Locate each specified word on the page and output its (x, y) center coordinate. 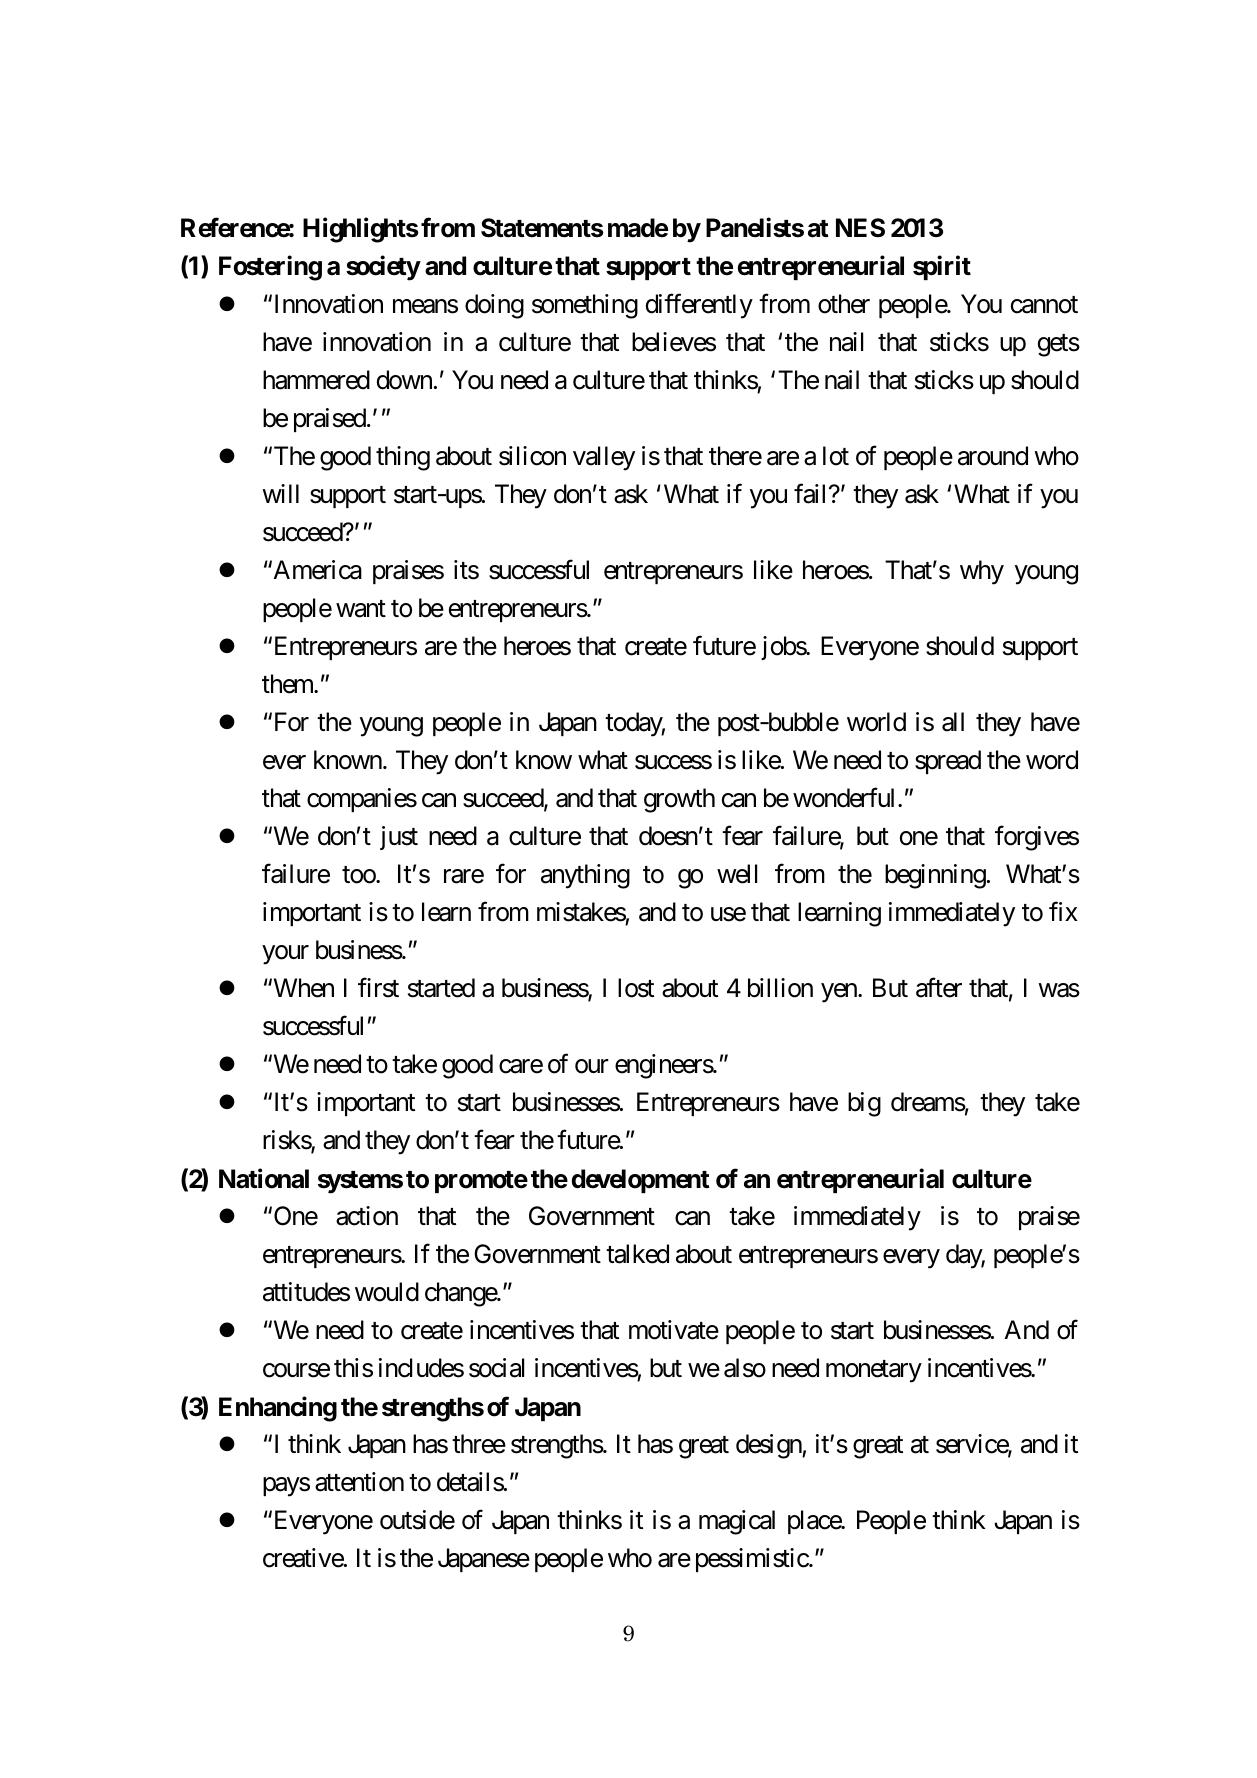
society (383, 268)
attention (359, 1482)
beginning (935, 876)
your (286, 955)
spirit (942, 268)
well (737, 874)
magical (737, 1522)
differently (699, 306)
